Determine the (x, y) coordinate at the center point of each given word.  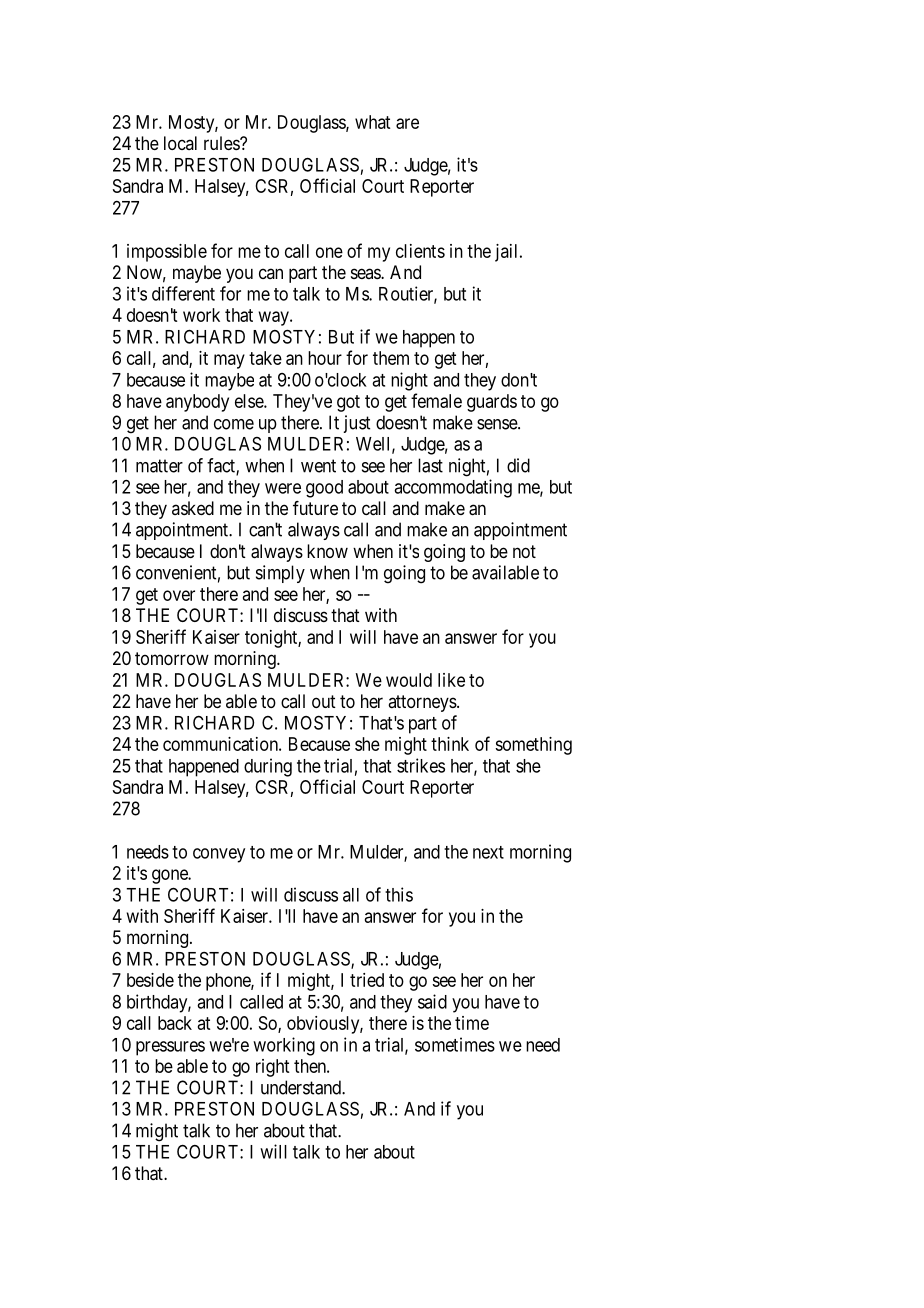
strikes (421, 765)
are (407, 123)
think (450, 744)
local (180, 143)
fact (222, 466)
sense (498, 424)
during (268, 767)
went (318, 466)
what (372, 122)
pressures (170, 1048)
